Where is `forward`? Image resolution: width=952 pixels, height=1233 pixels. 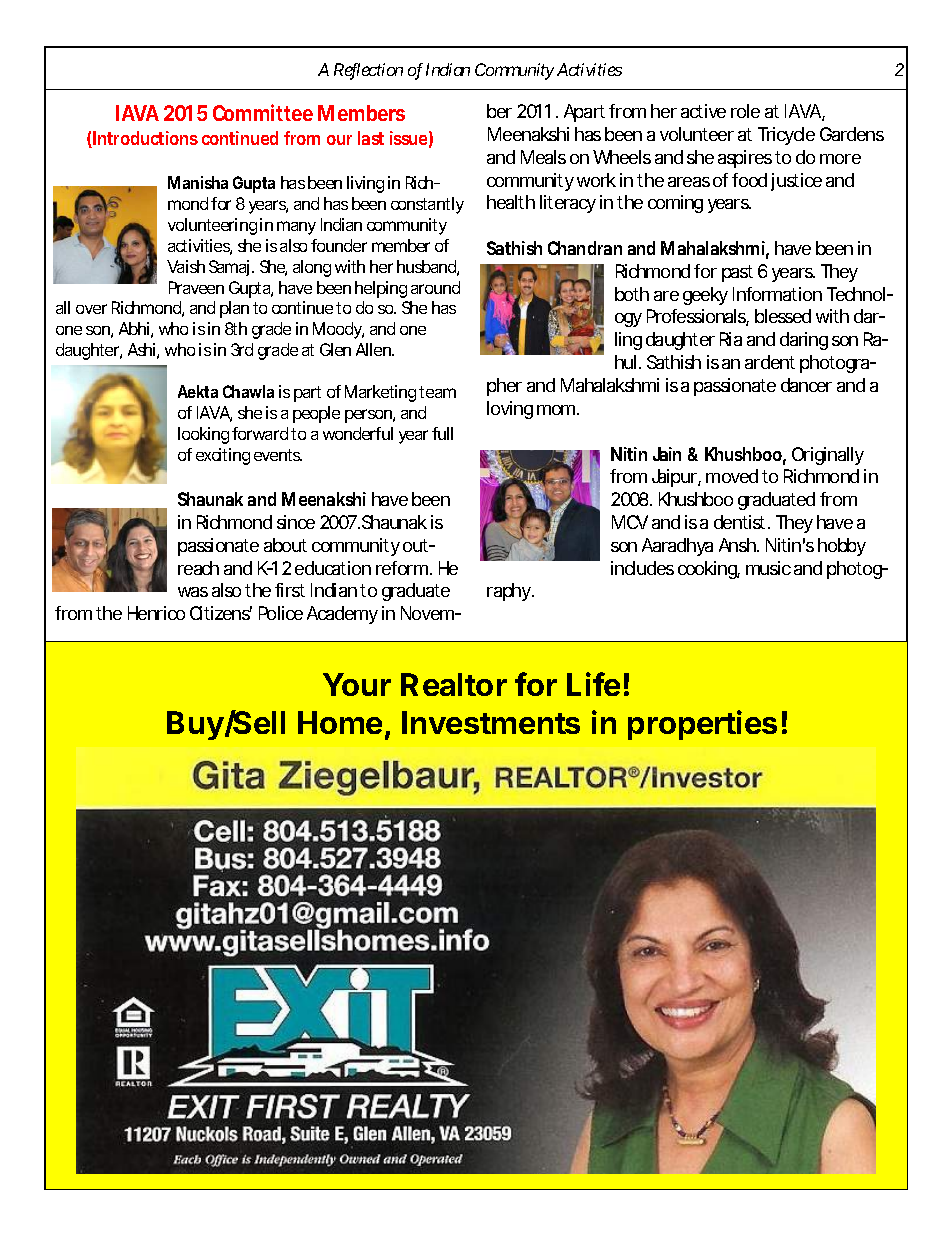
forward is located at coordinates (262, 433).
